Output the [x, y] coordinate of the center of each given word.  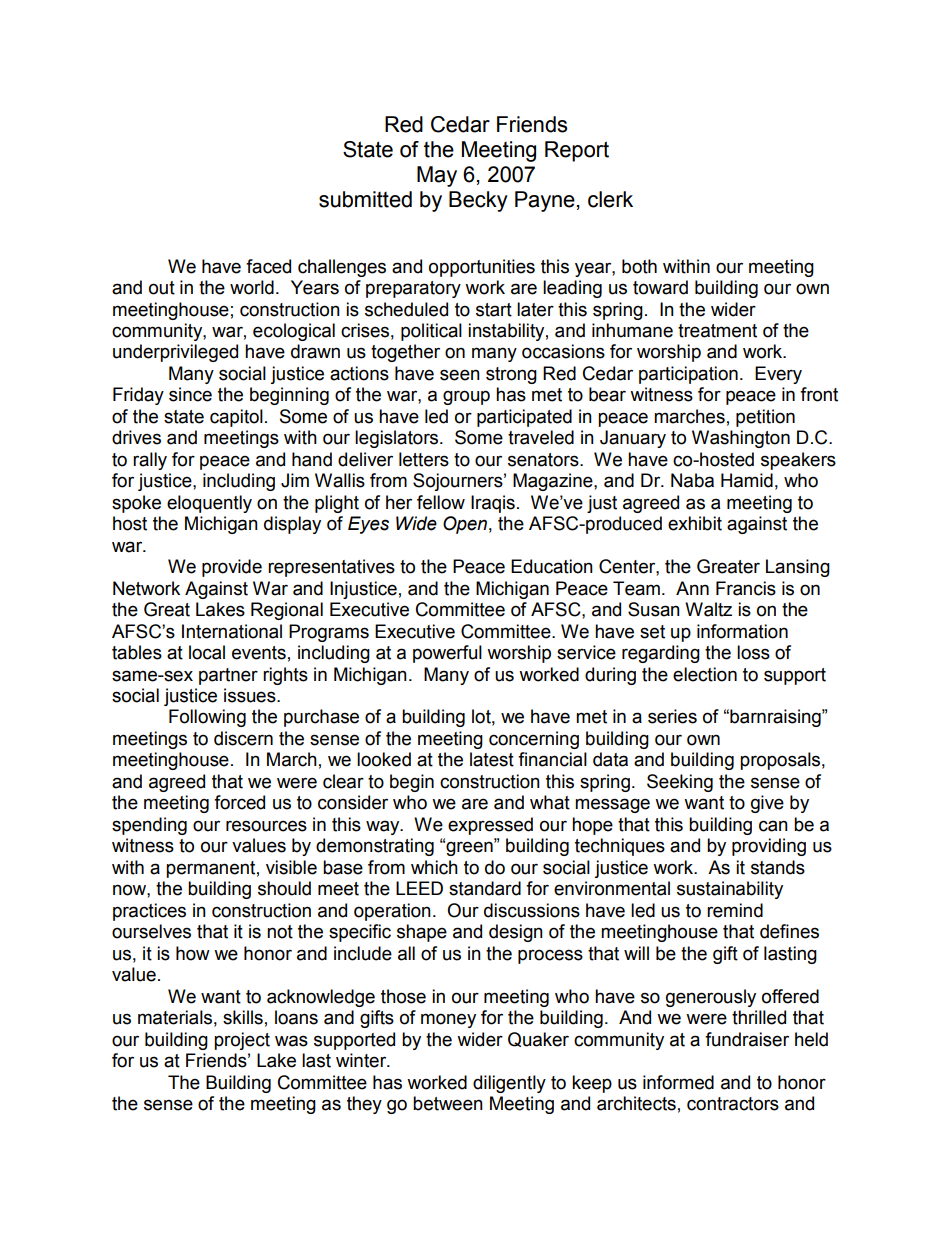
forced [239, 802]
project [242, 1041]
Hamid [747, 480]
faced [268, 266]
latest [492, 759]
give [767, 804]
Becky [478, 201]
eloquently [209, 504]
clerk [610, 199]
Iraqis [493, 504]
